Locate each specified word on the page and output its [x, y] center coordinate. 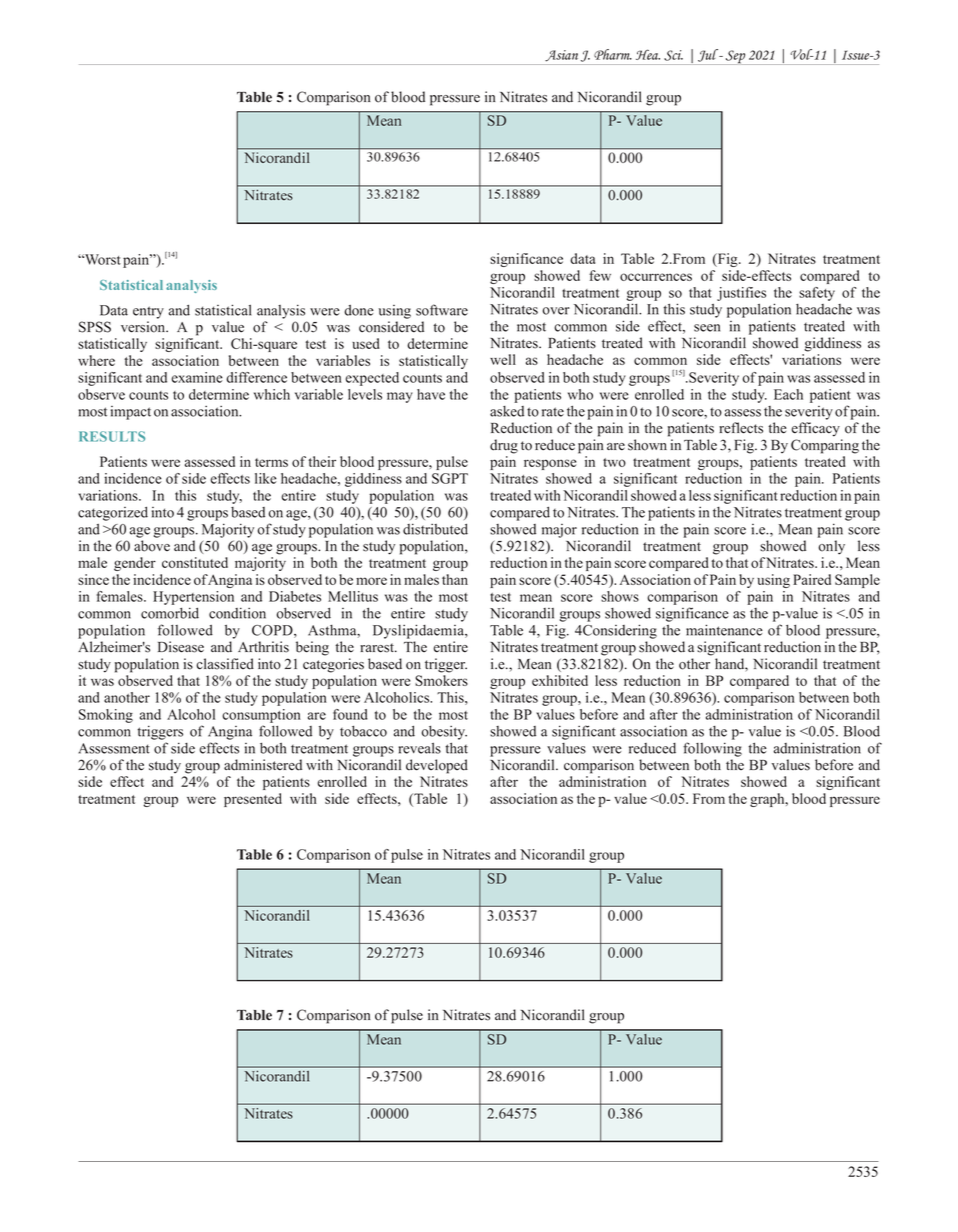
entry [148, 312]
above [152, 546]
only [831, 547]
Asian [561, 56]
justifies [741, 294]
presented [253, 800]
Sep [736, 57]
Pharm [613, 54]
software [442, 310]
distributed [435, 529]
